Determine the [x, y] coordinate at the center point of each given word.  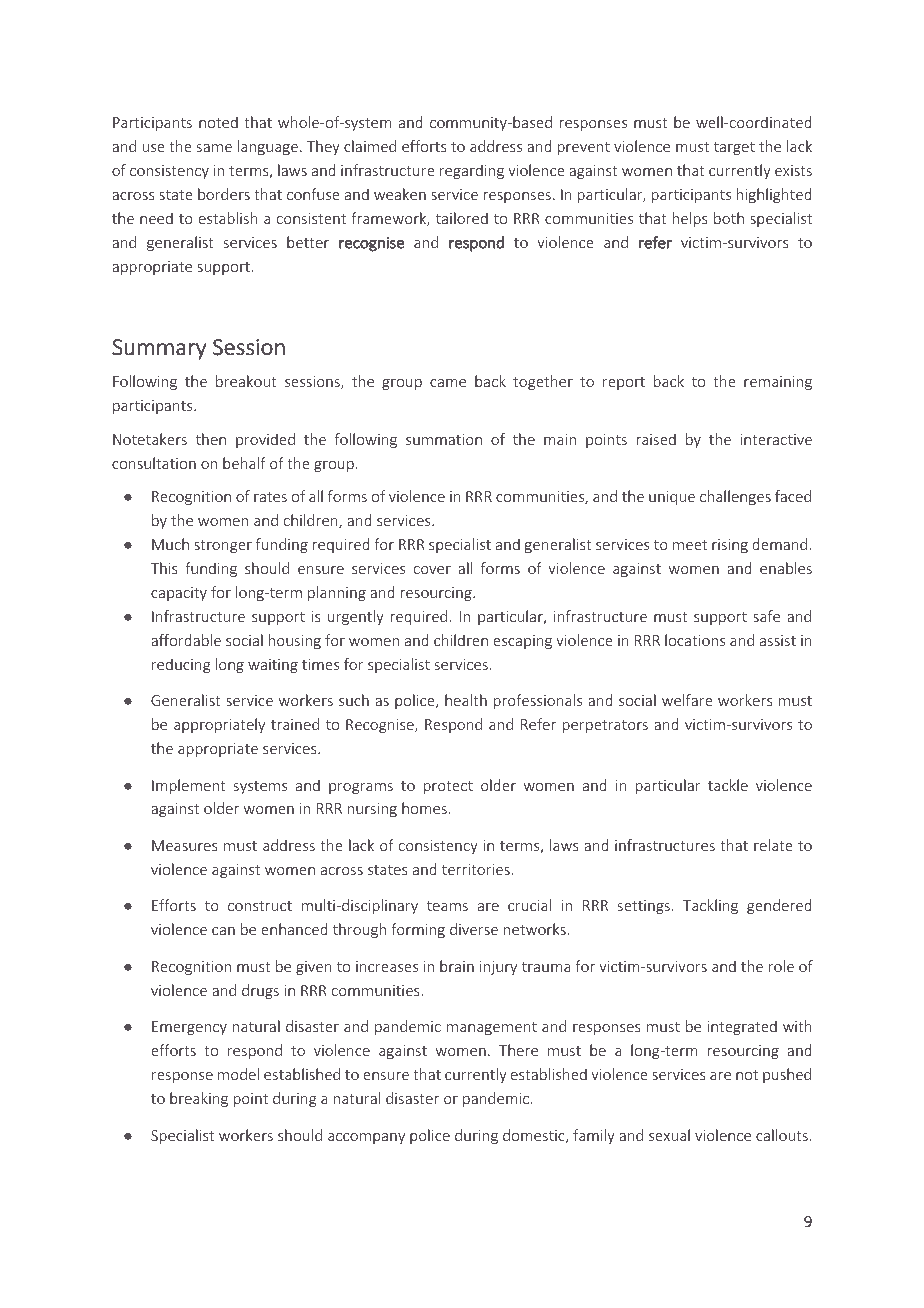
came [448, 383]
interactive [776, 439]
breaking [199, 1099]
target [734, 148]
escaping [522, 642]
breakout [246, 381]
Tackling [710, 906]
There [518, 1050]
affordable [186, 640]
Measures [185, 845]
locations [695, 640]
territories [476, 869]
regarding [472, 171]
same [214, 148]
